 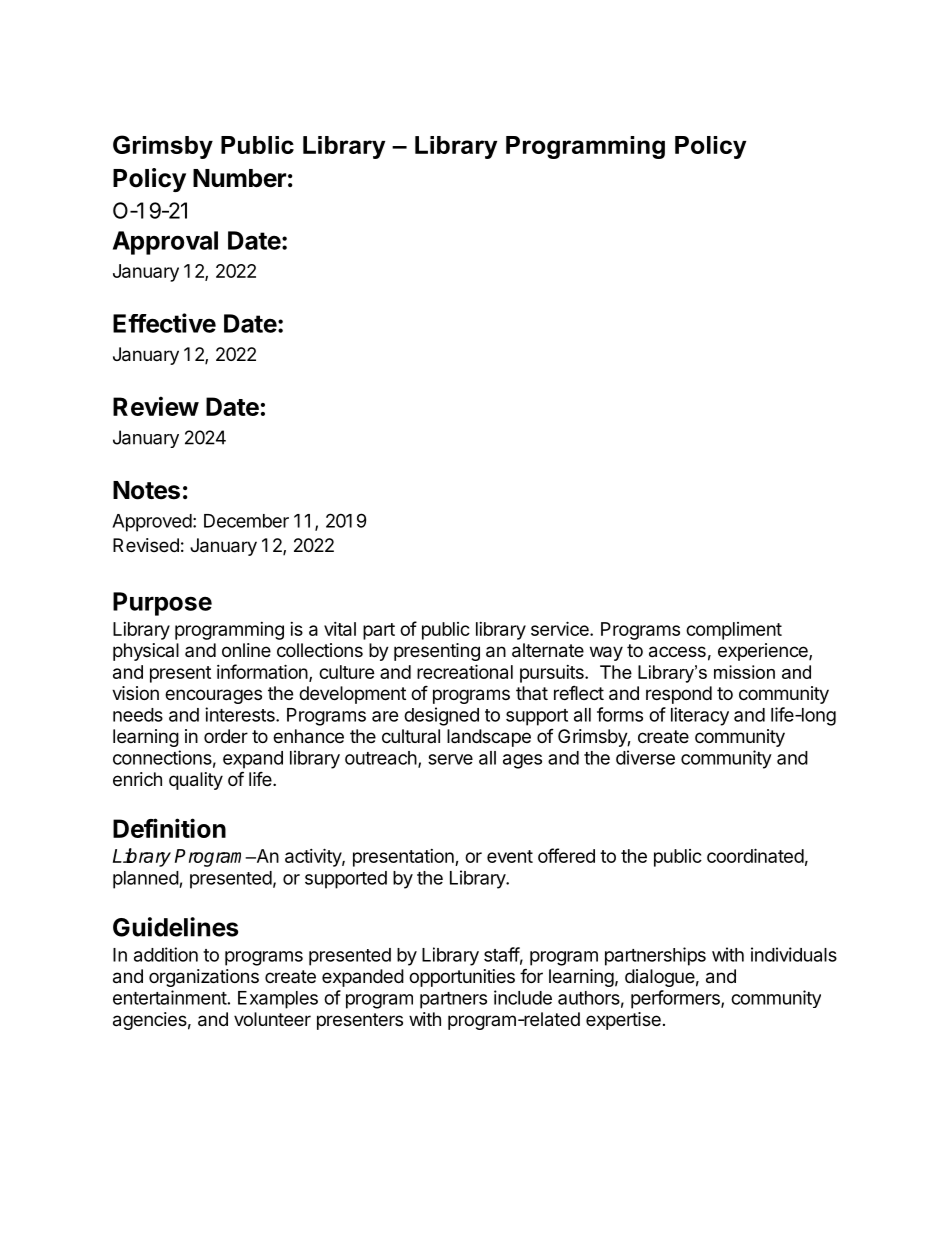 What do you see at coordinates (162, 604) in the screenshot?
I see `Purpose` at bounding box center [162, 604].
